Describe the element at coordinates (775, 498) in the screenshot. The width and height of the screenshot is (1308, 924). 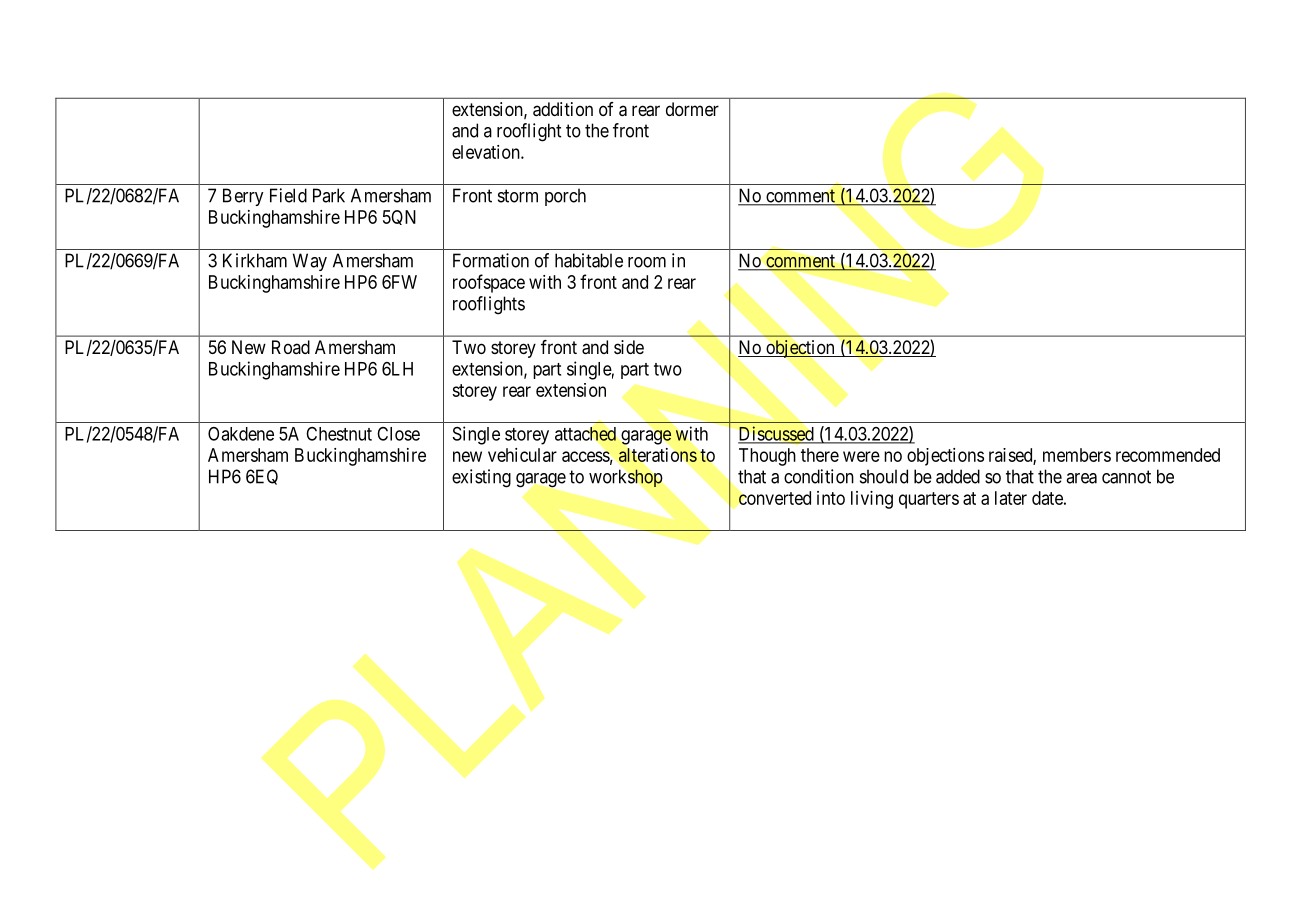
I see `converted` at that location.
